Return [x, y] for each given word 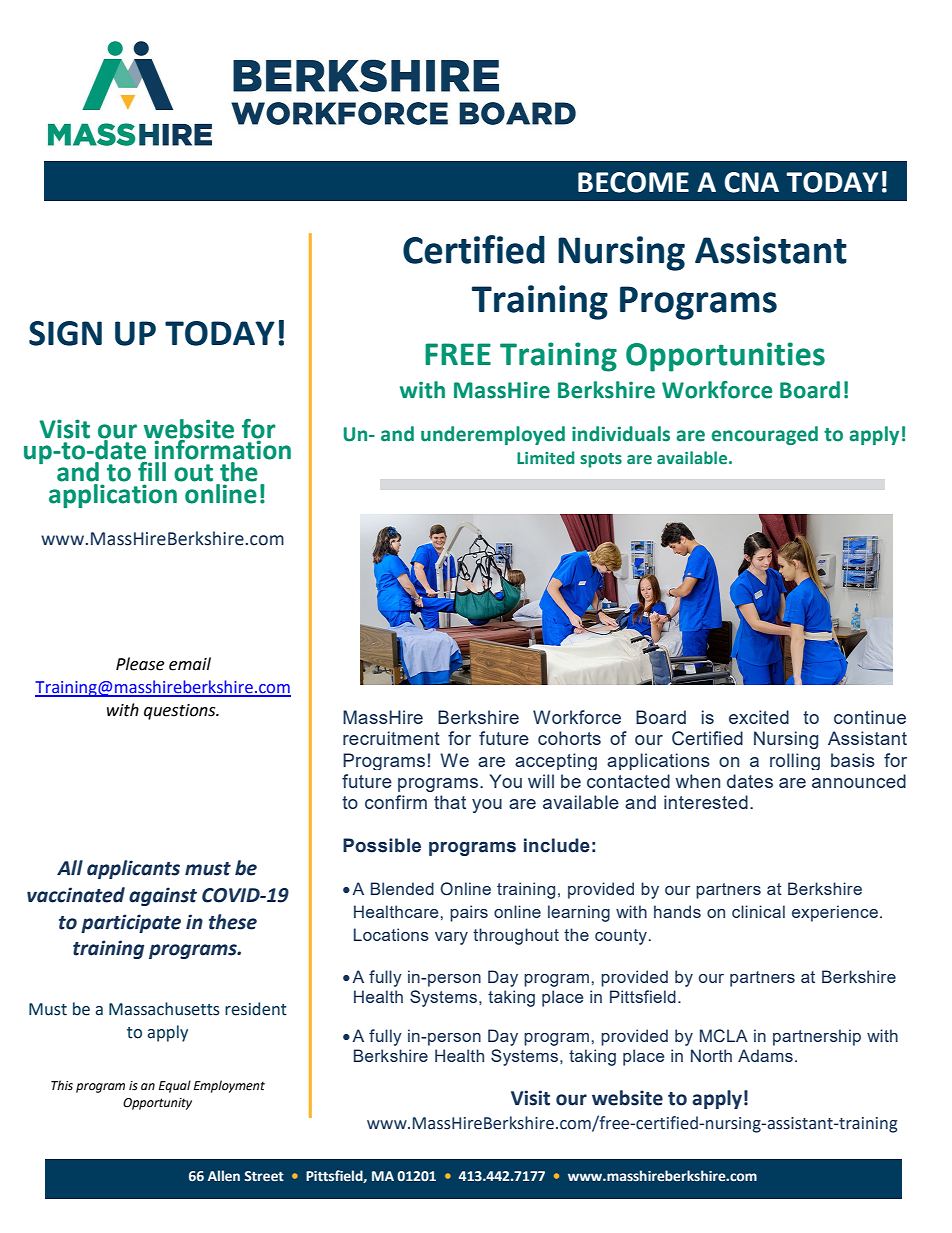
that [450, 802]
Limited [545, 458]
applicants [133, 869]
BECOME [633, 182]
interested [706, 802]
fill [152, 471]
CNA [752, 182]
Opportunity [157, 1104]
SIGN [65, 333]
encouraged [765, 435]
